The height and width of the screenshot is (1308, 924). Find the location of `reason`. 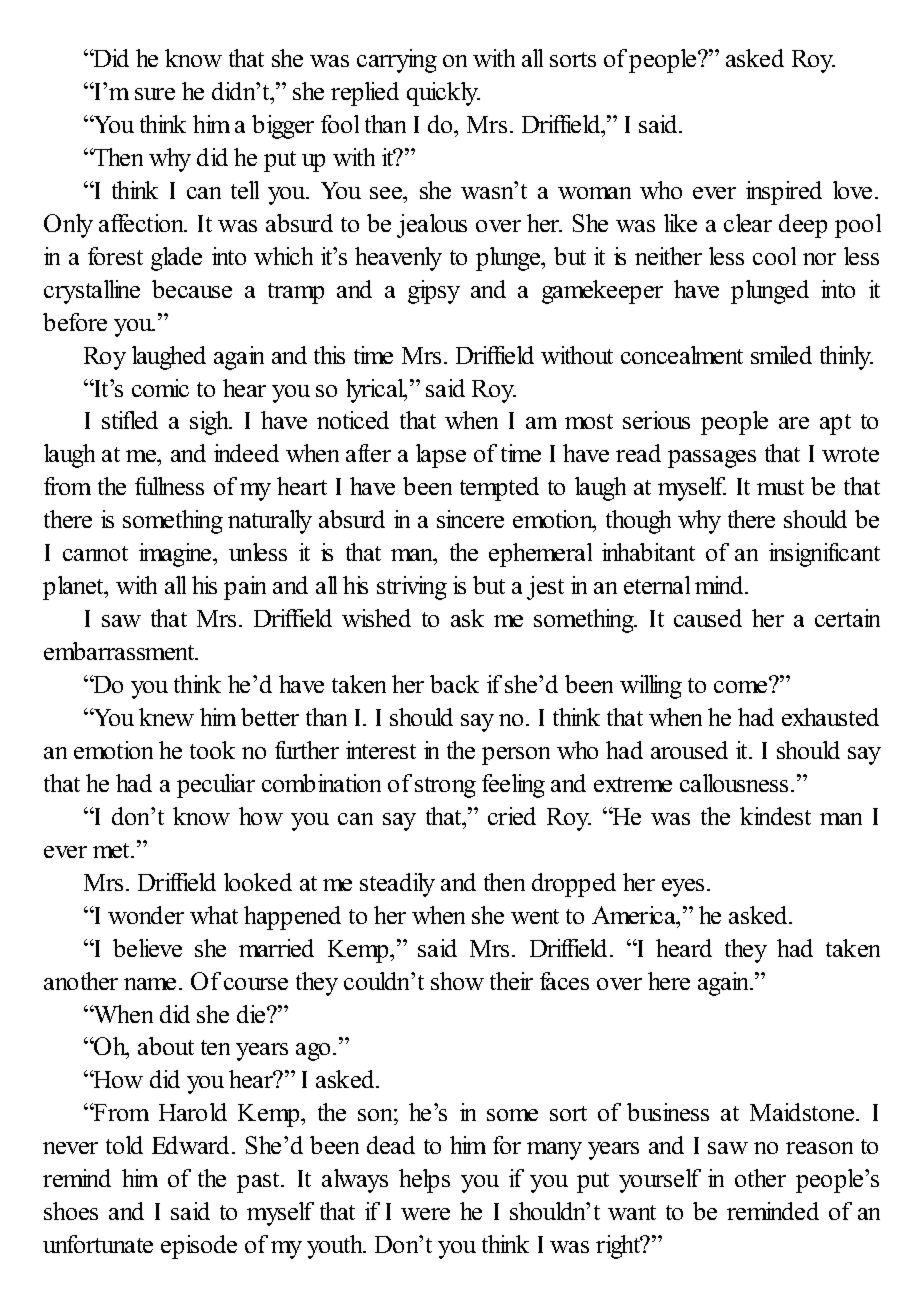

reason is located at coordinates (819, 1148).
